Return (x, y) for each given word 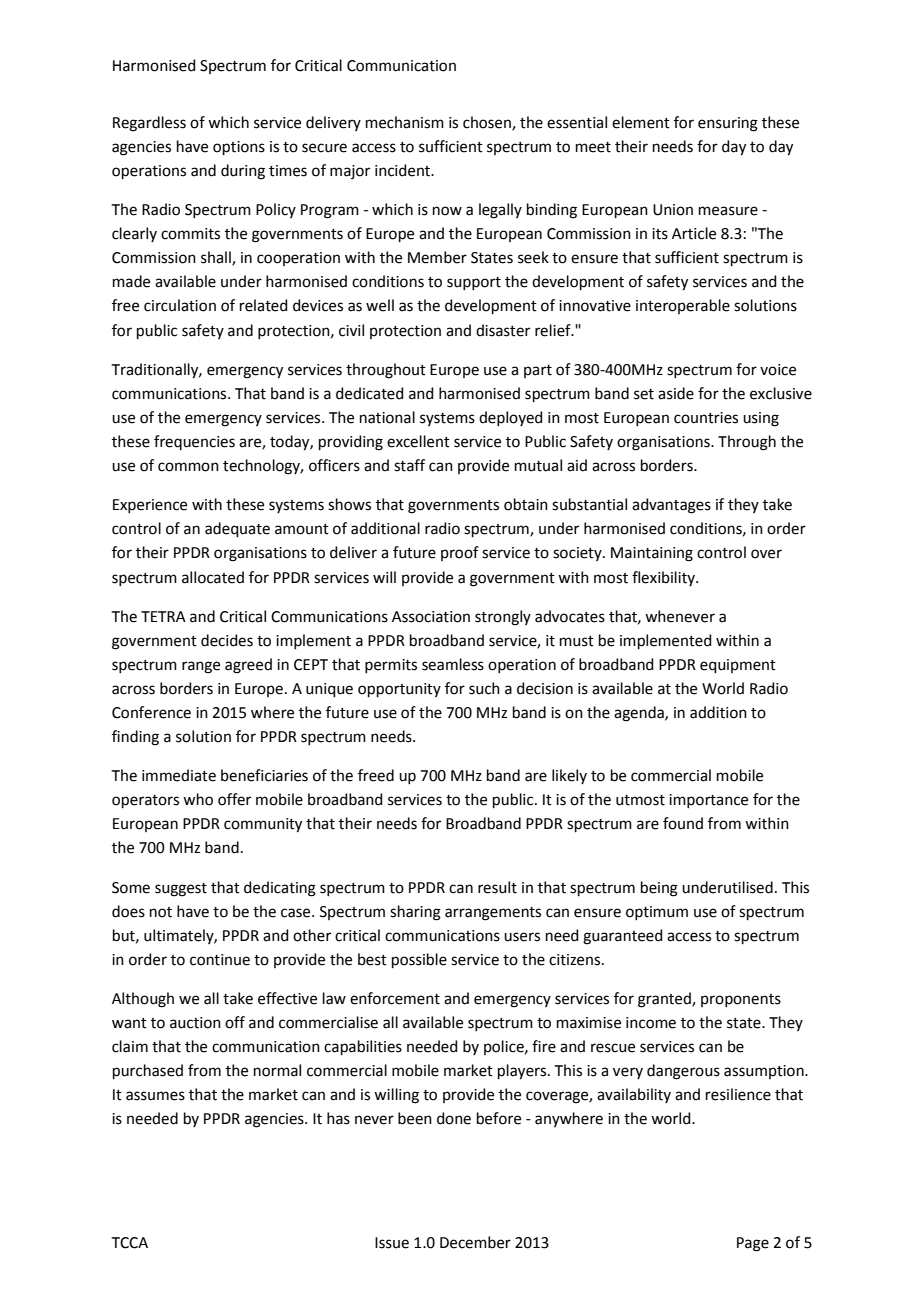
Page (753, 1244)
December (475, 1242)
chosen (488, 123)
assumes (155, 1096)
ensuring (728, 124)
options (239, 148)
